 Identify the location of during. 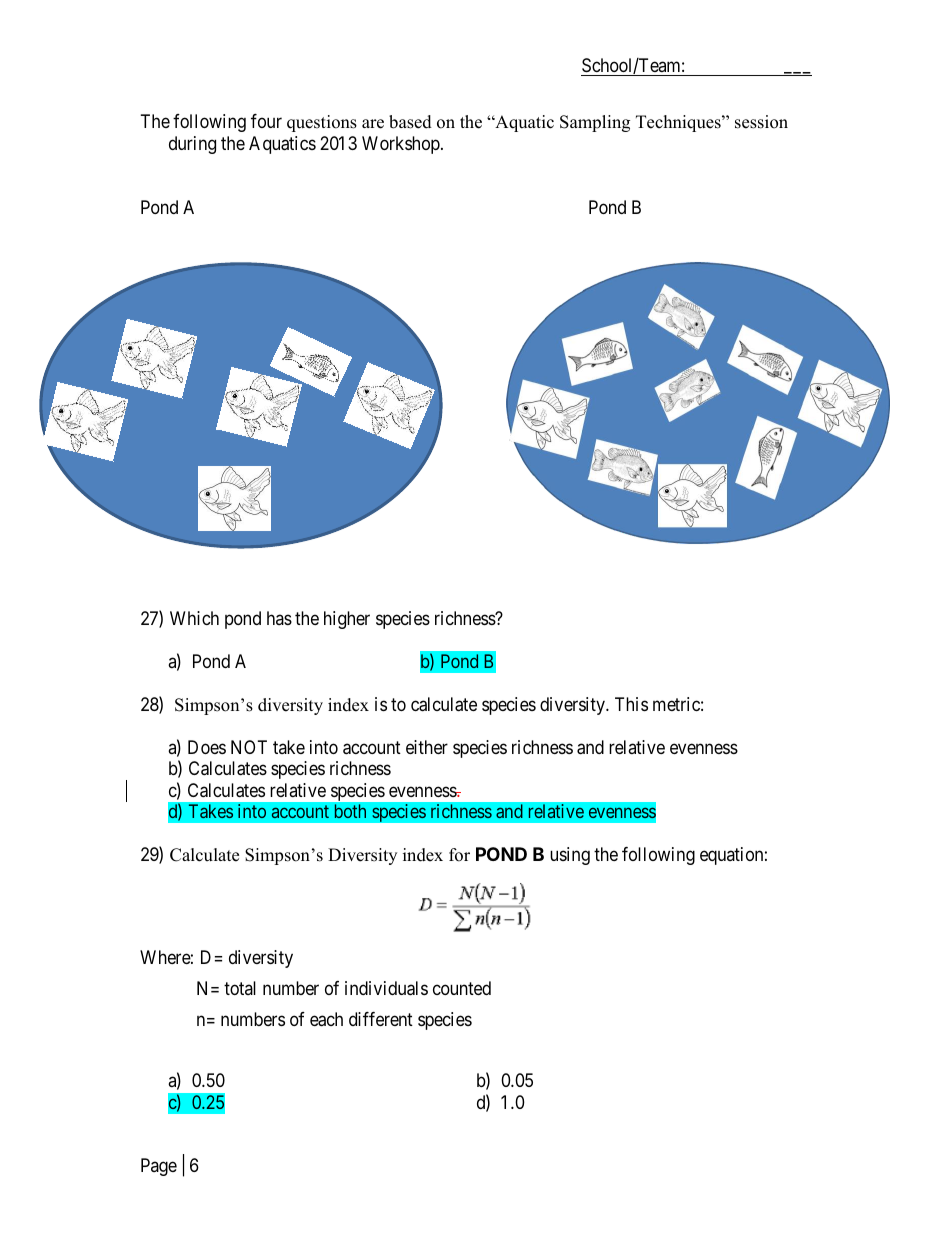
(192, 145).
